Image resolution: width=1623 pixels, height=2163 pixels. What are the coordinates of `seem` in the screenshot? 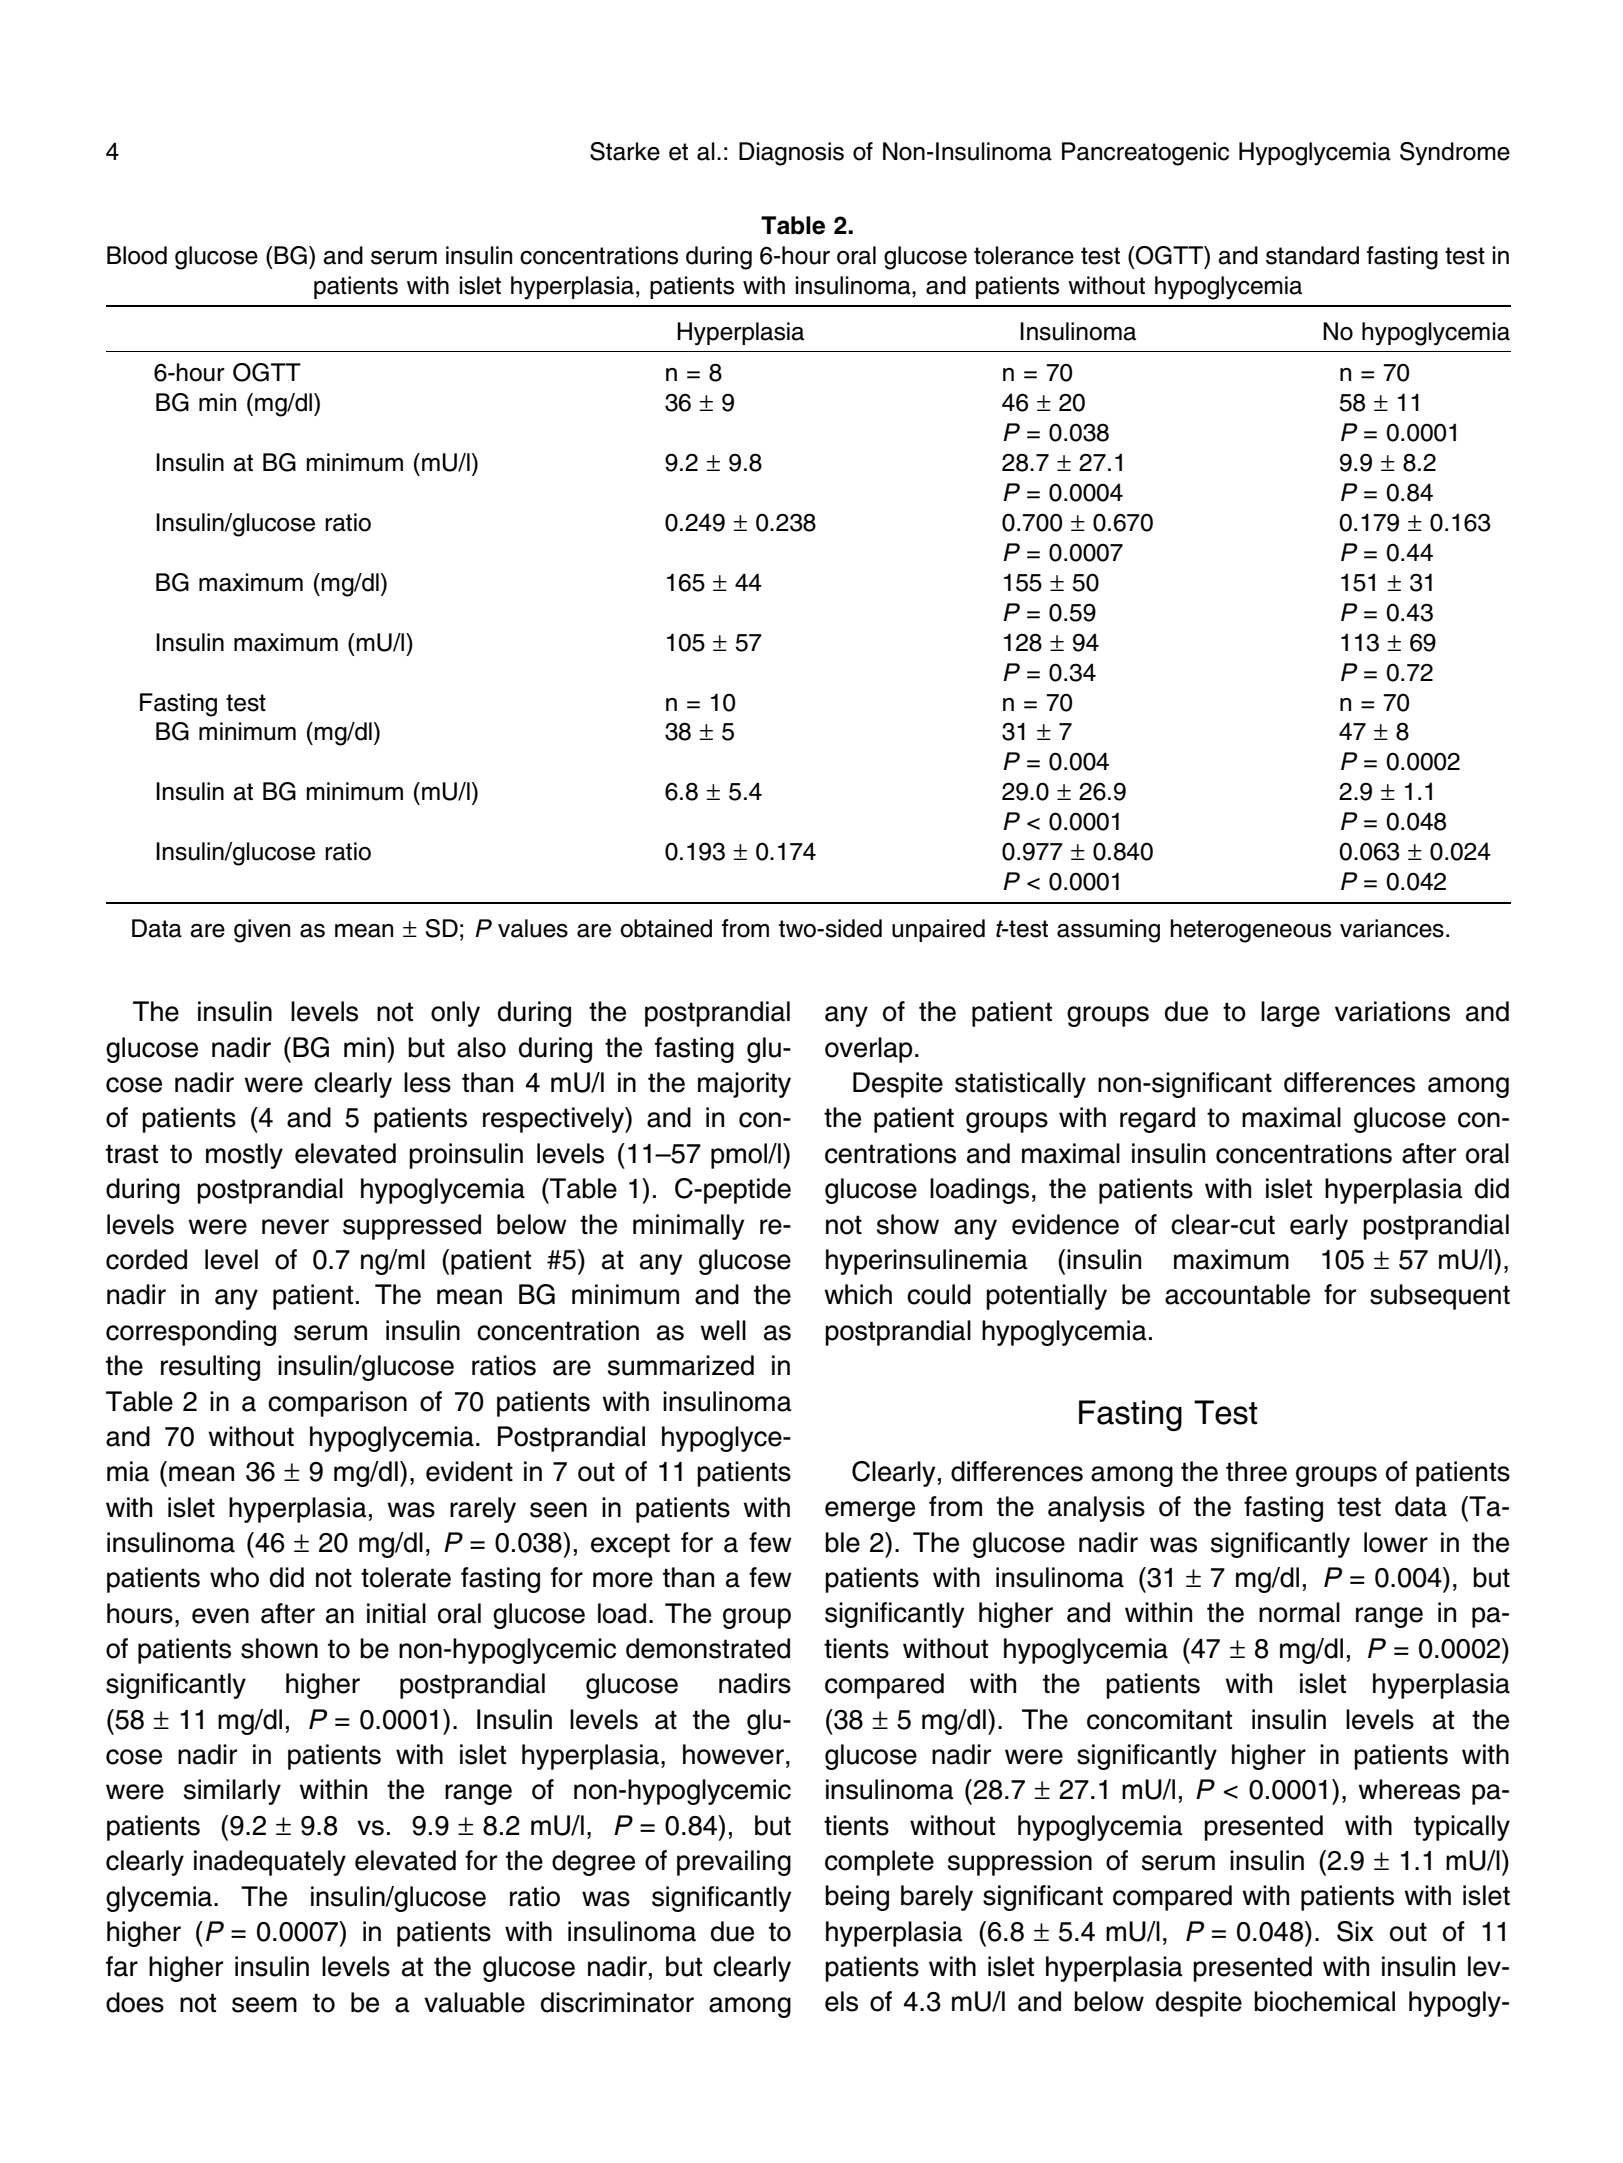 It's located at (264, 2005).
